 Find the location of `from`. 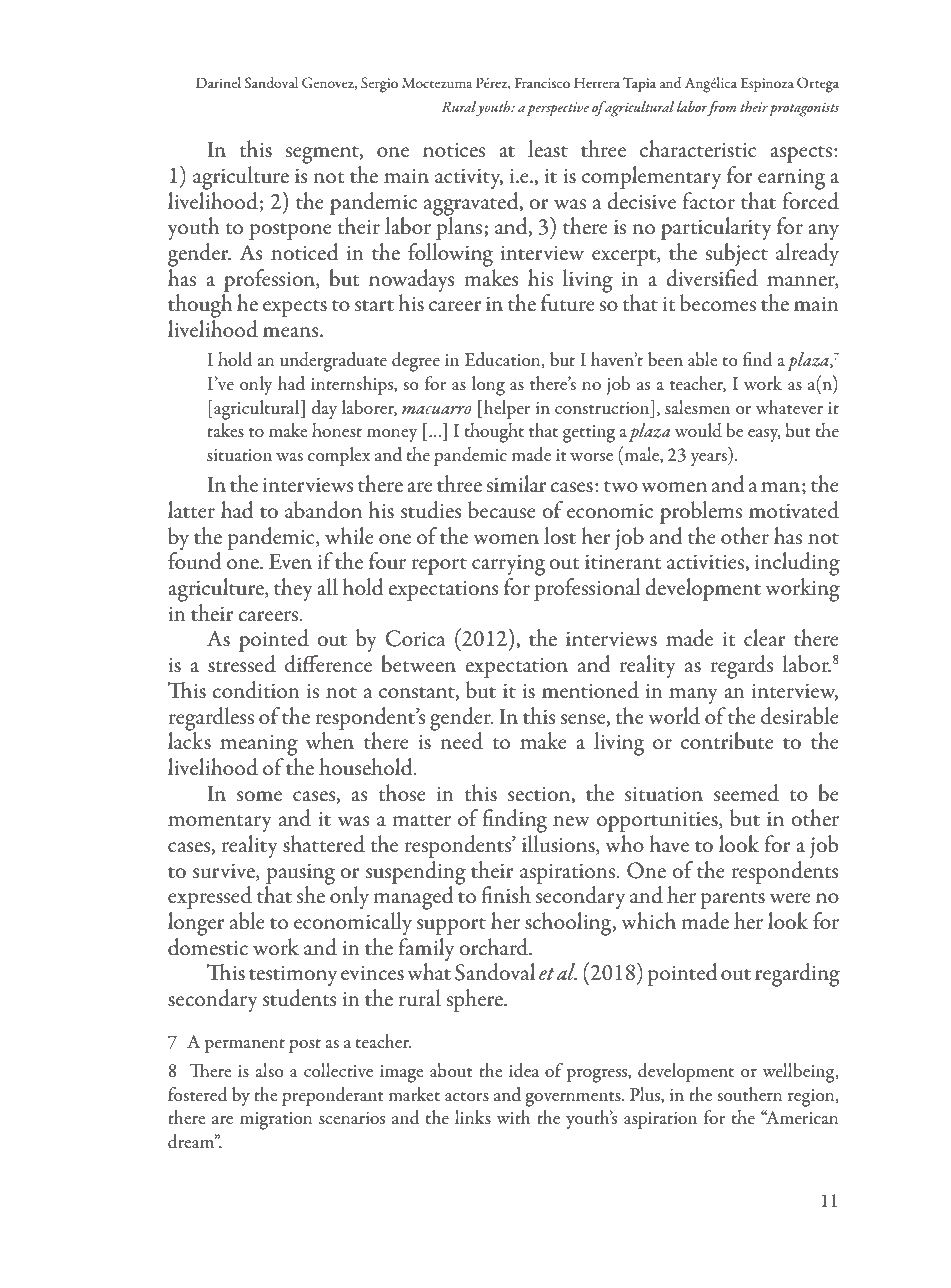

from is located at coordinates (720, 108).
